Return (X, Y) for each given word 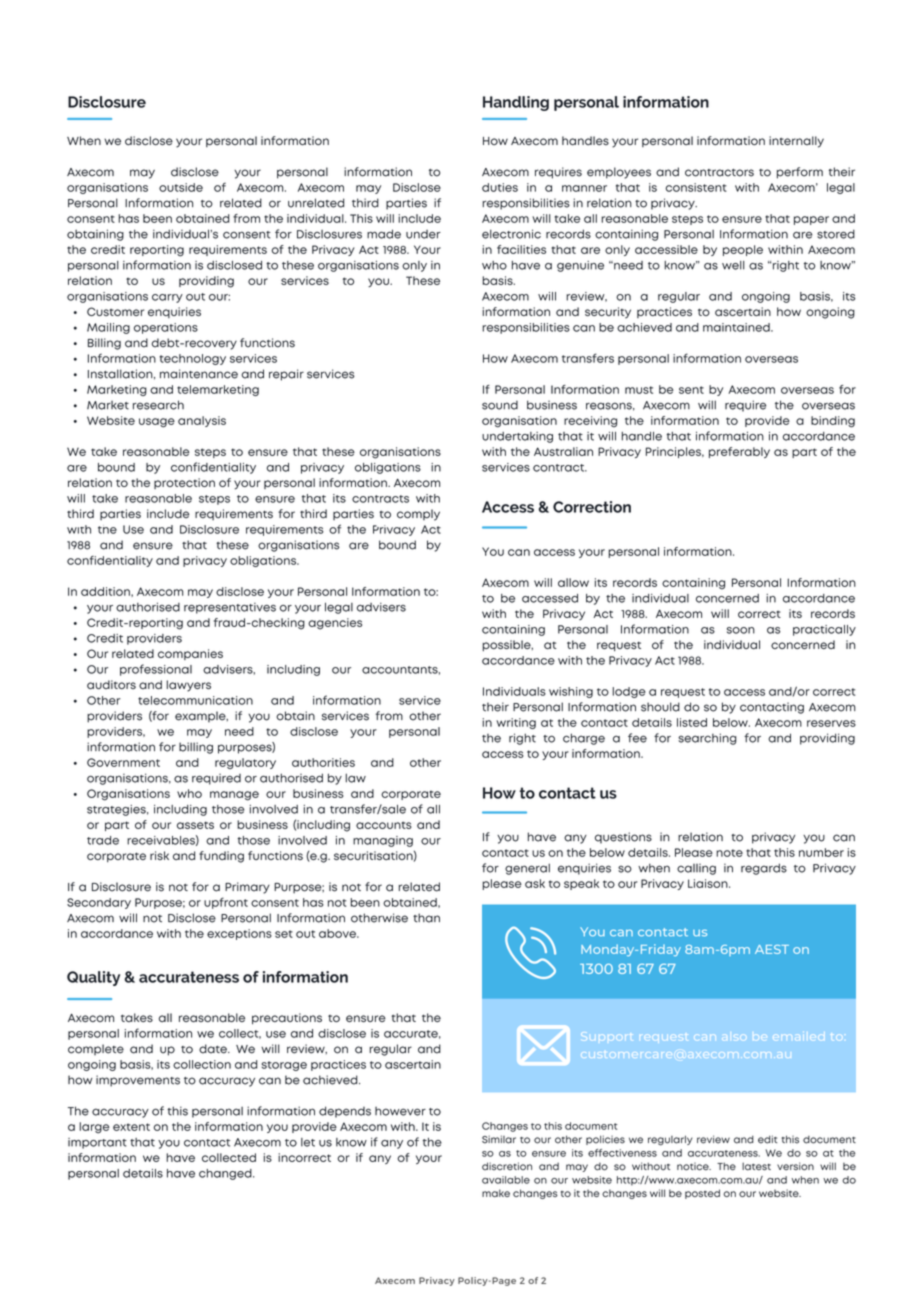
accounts (384, 825)
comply (418, 515)
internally (796, 142)
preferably (739, 452)
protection (184, 483)
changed (226, 1174)
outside (181, 187)
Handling (516, 103)
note (729, 853)
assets (195, 825)
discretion (507, 1166)
